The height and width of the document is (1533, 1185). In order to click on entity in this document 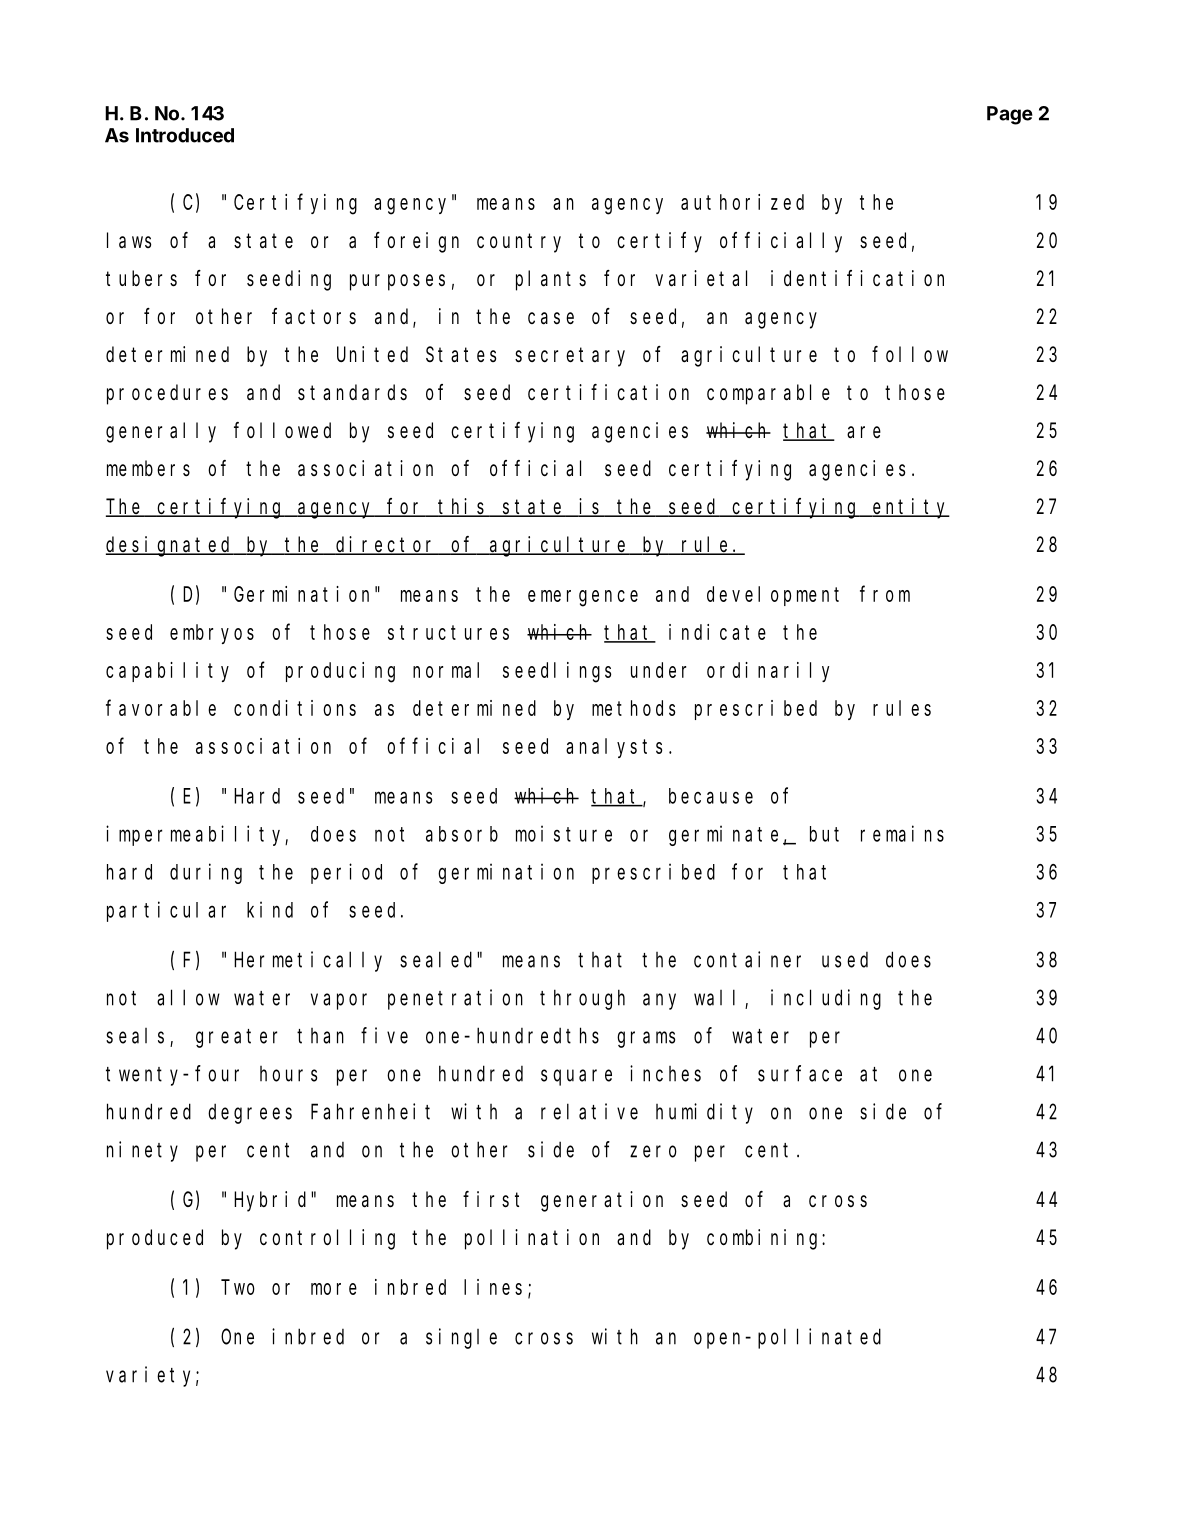, I will do `click(910, 508)`.
